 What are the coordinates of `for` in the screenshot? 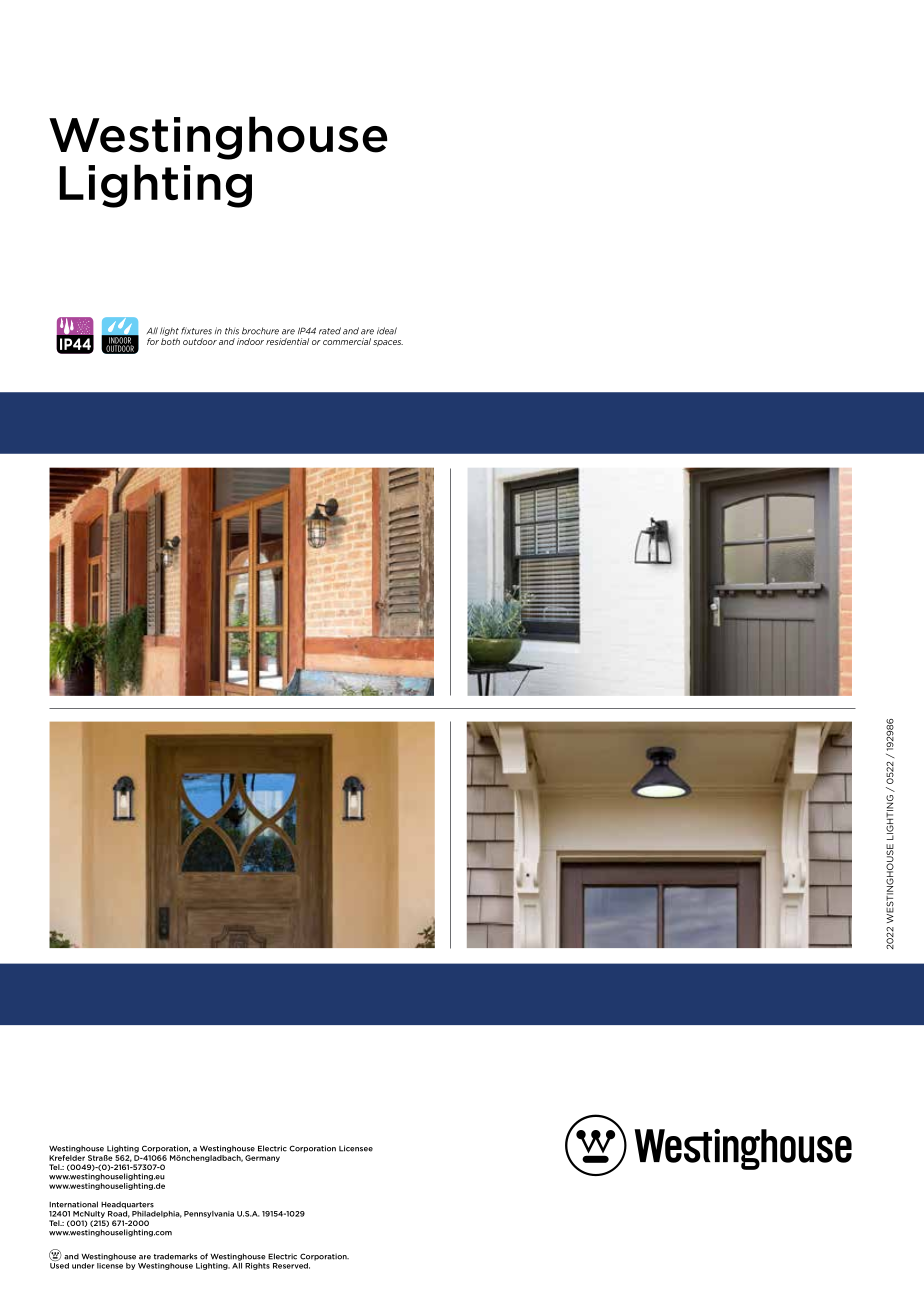 It's located at (153, 341).
